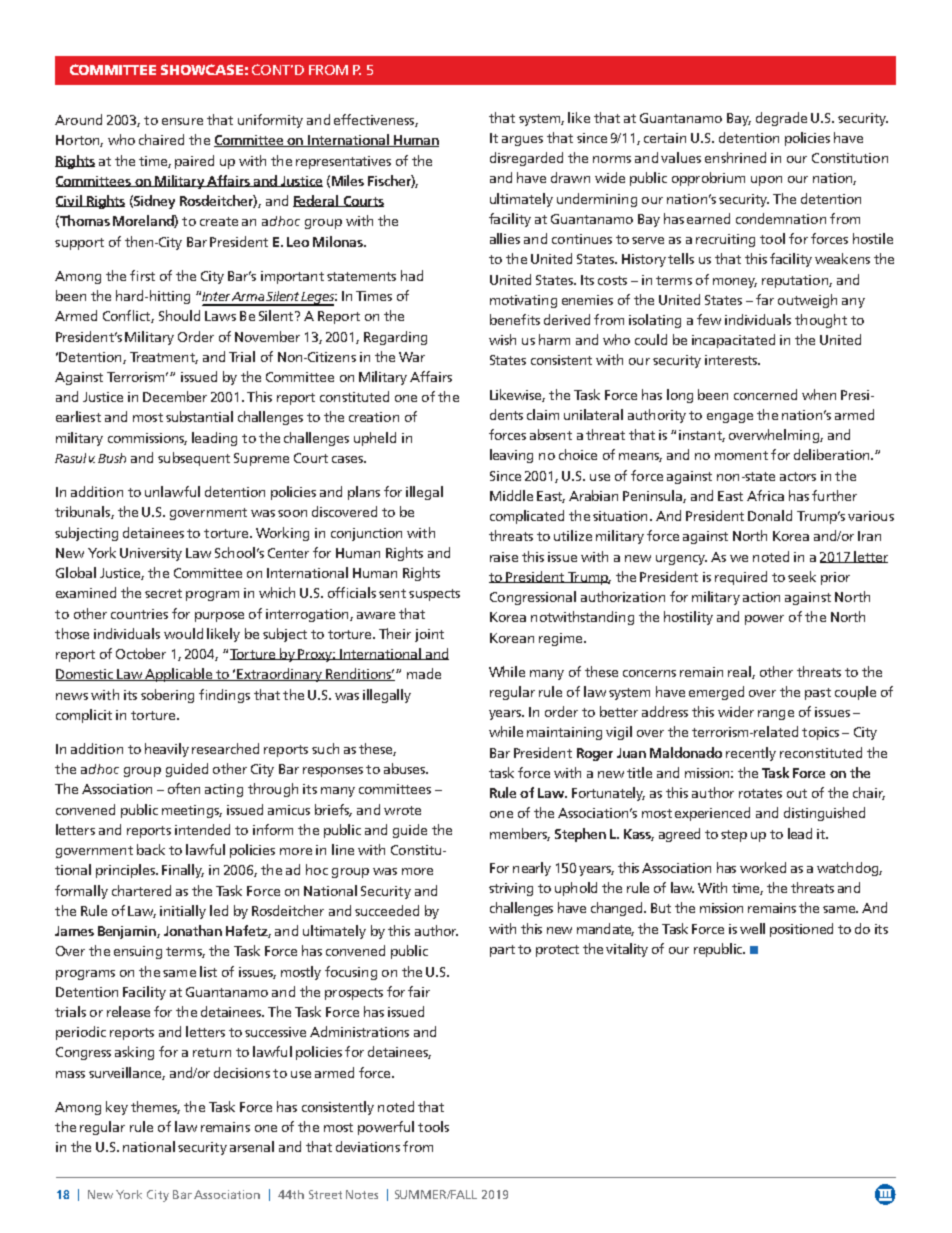 This page has height=1233, width=952. Describe the element at coordinates (522, 141) in the page. I see `argues` at that location.
